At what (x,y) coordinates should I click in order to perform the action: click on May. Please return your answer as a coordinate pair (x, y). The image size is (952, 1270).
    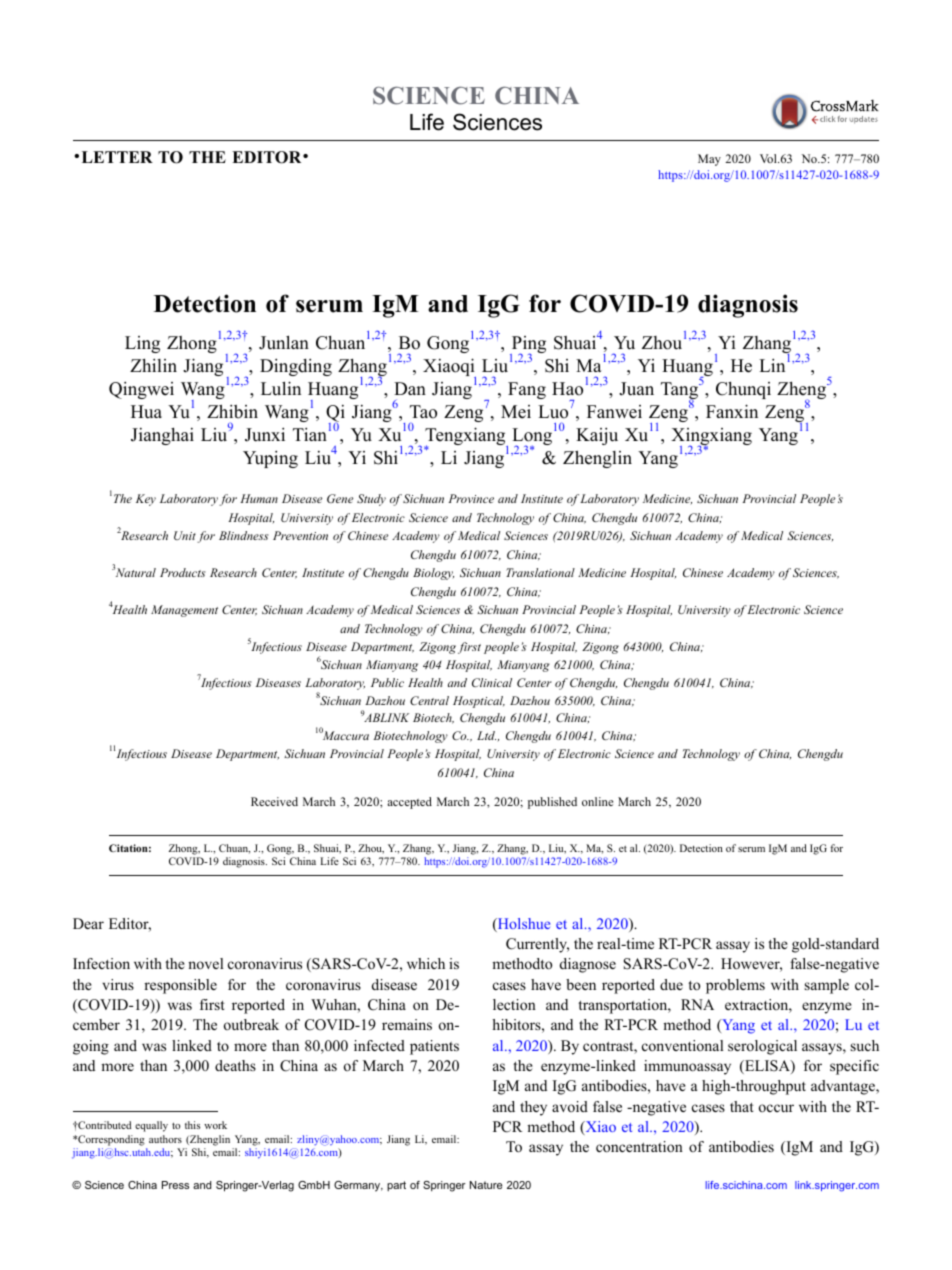
    Looking at the image, I should click on (709, 160).
